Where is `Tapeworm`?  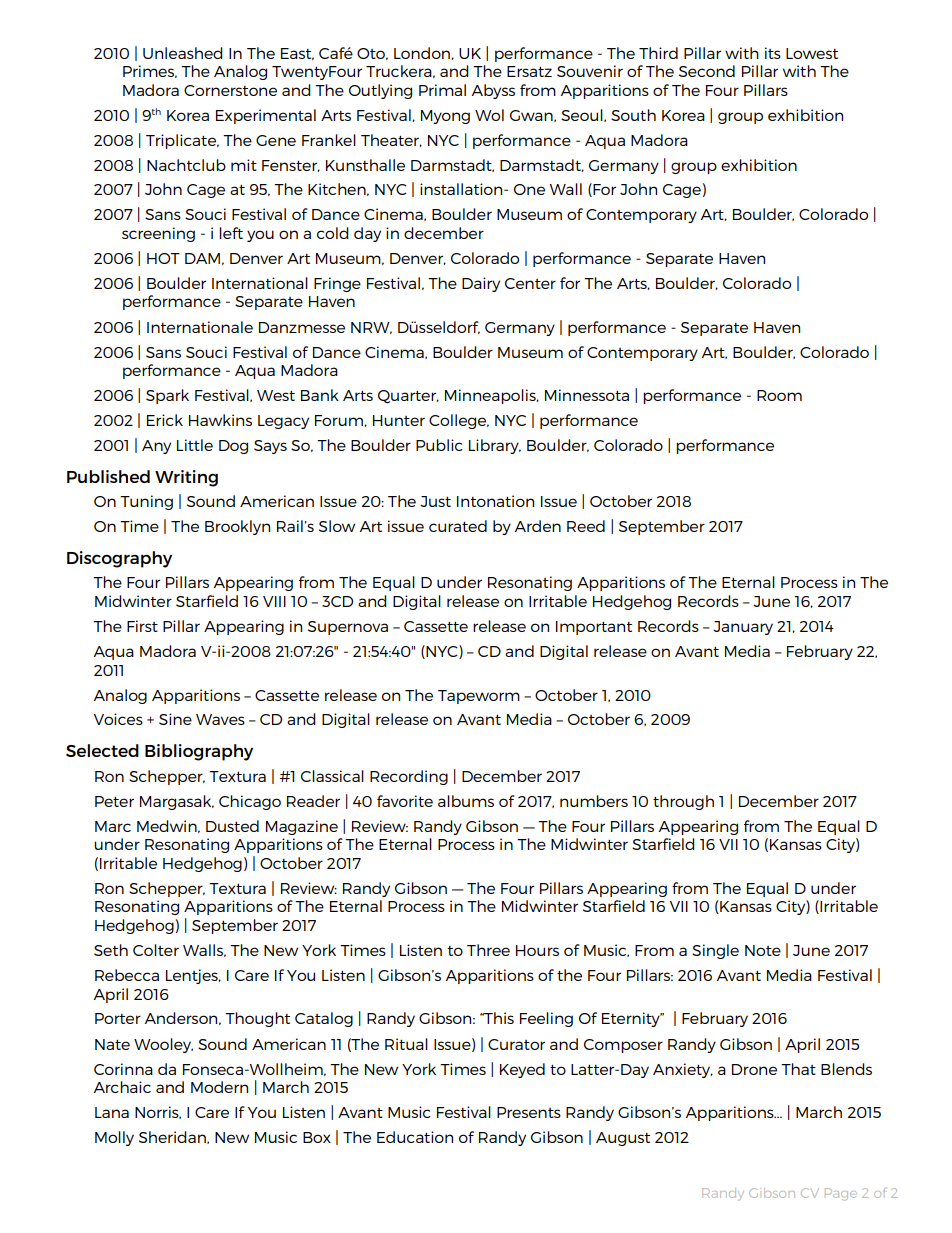
Tapeworm is located at coordinates (479, 697).
